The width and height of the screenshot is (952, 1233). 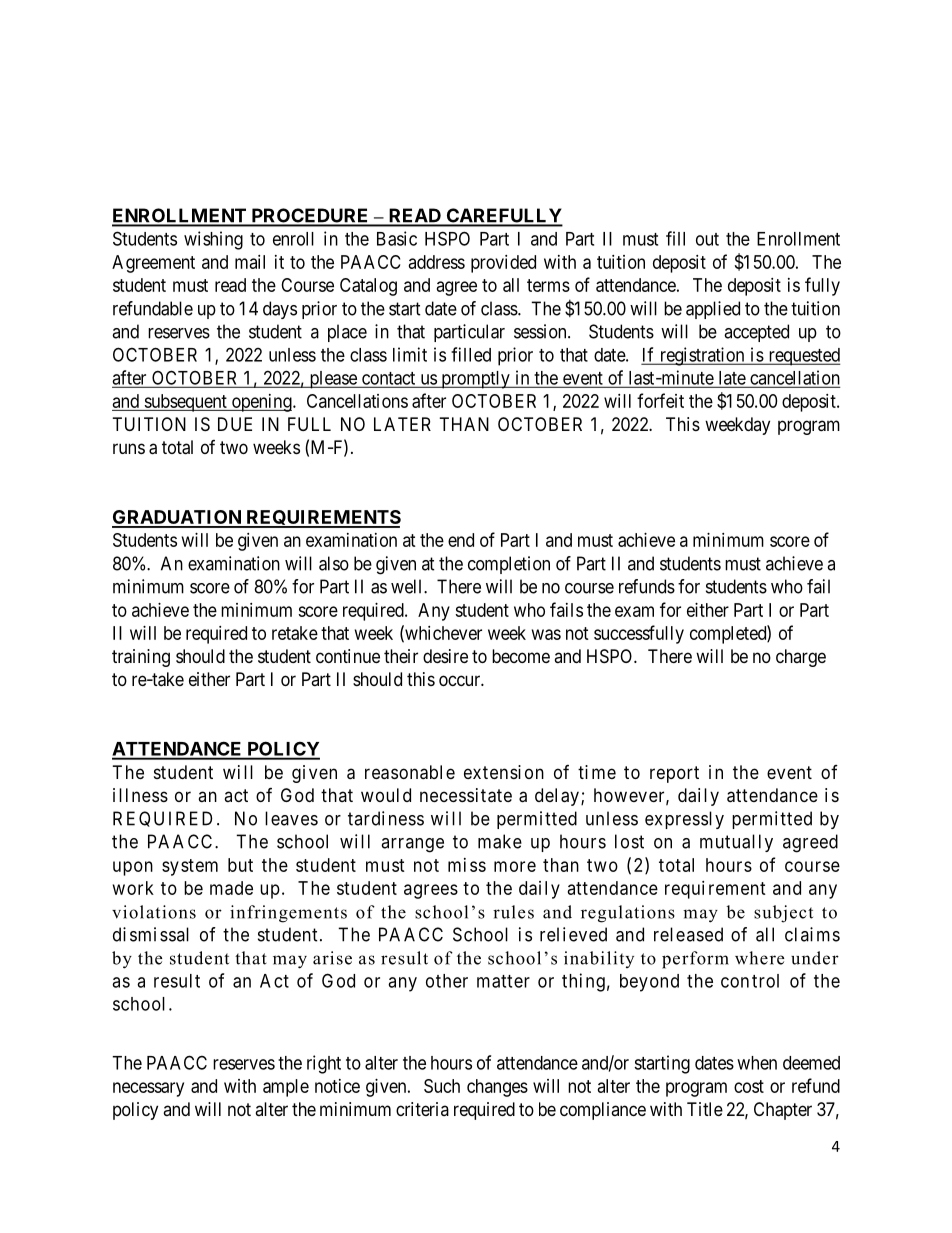 What do you see at coordinates (749, 1086) in the screenshot?
I see `cost` at bounding box center [749, 1086].
